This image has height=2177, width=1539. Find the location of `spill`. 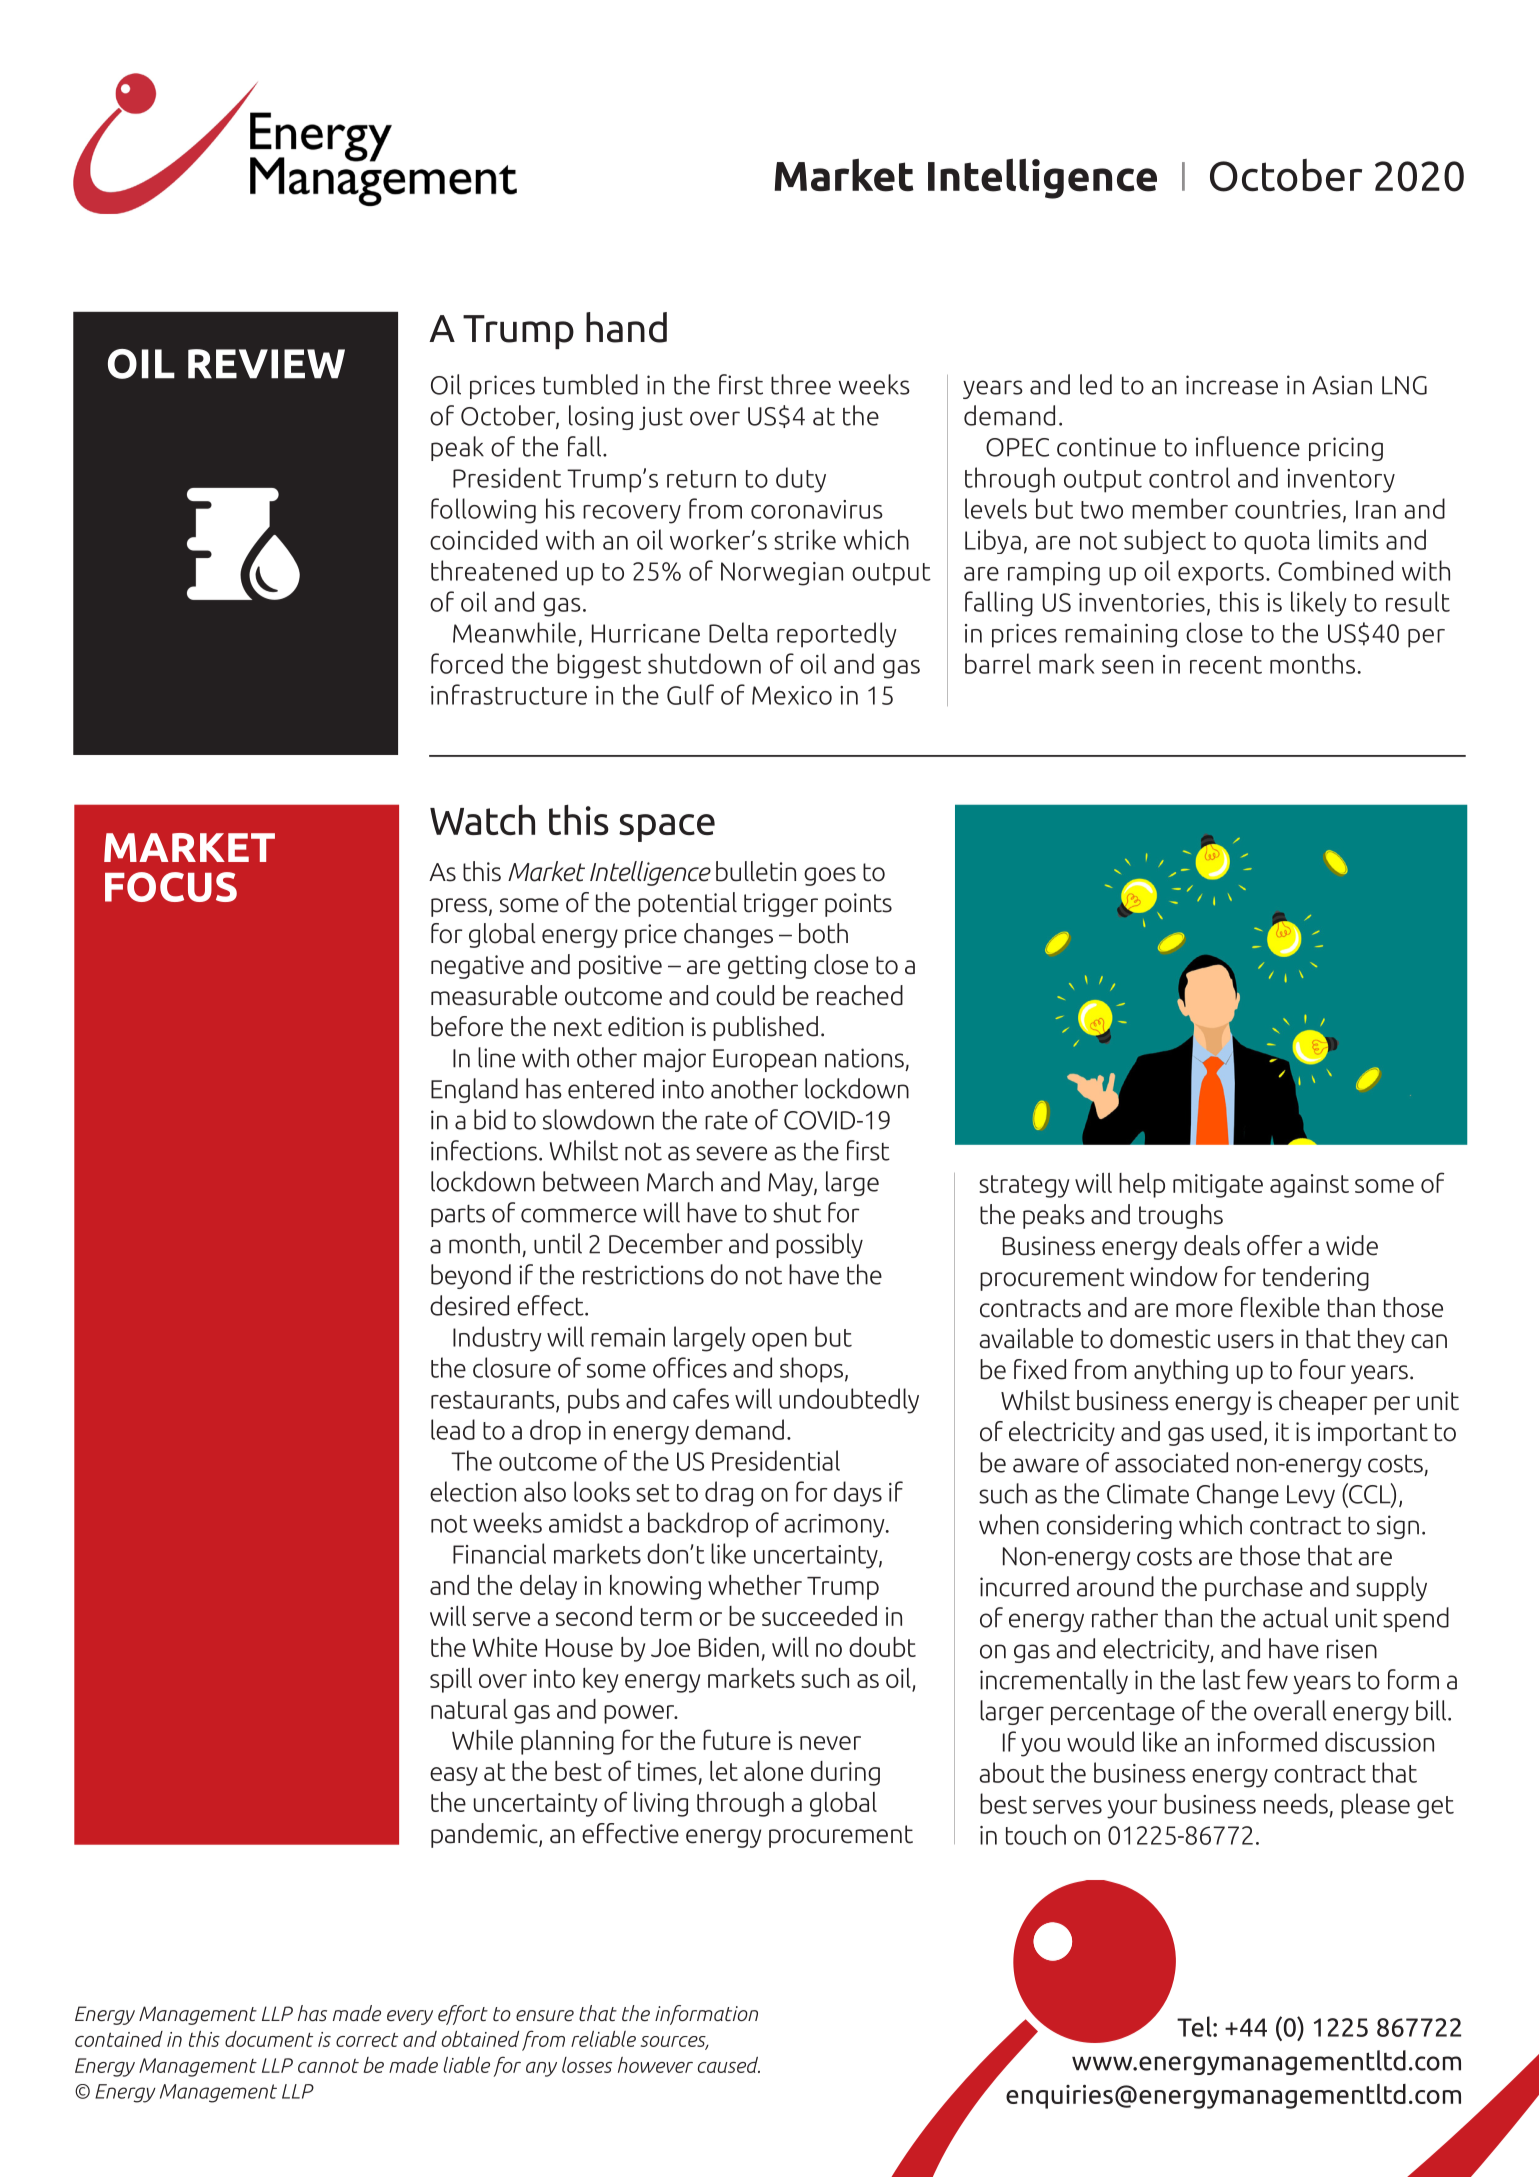

spill is located at coordinates (451, 1680).
